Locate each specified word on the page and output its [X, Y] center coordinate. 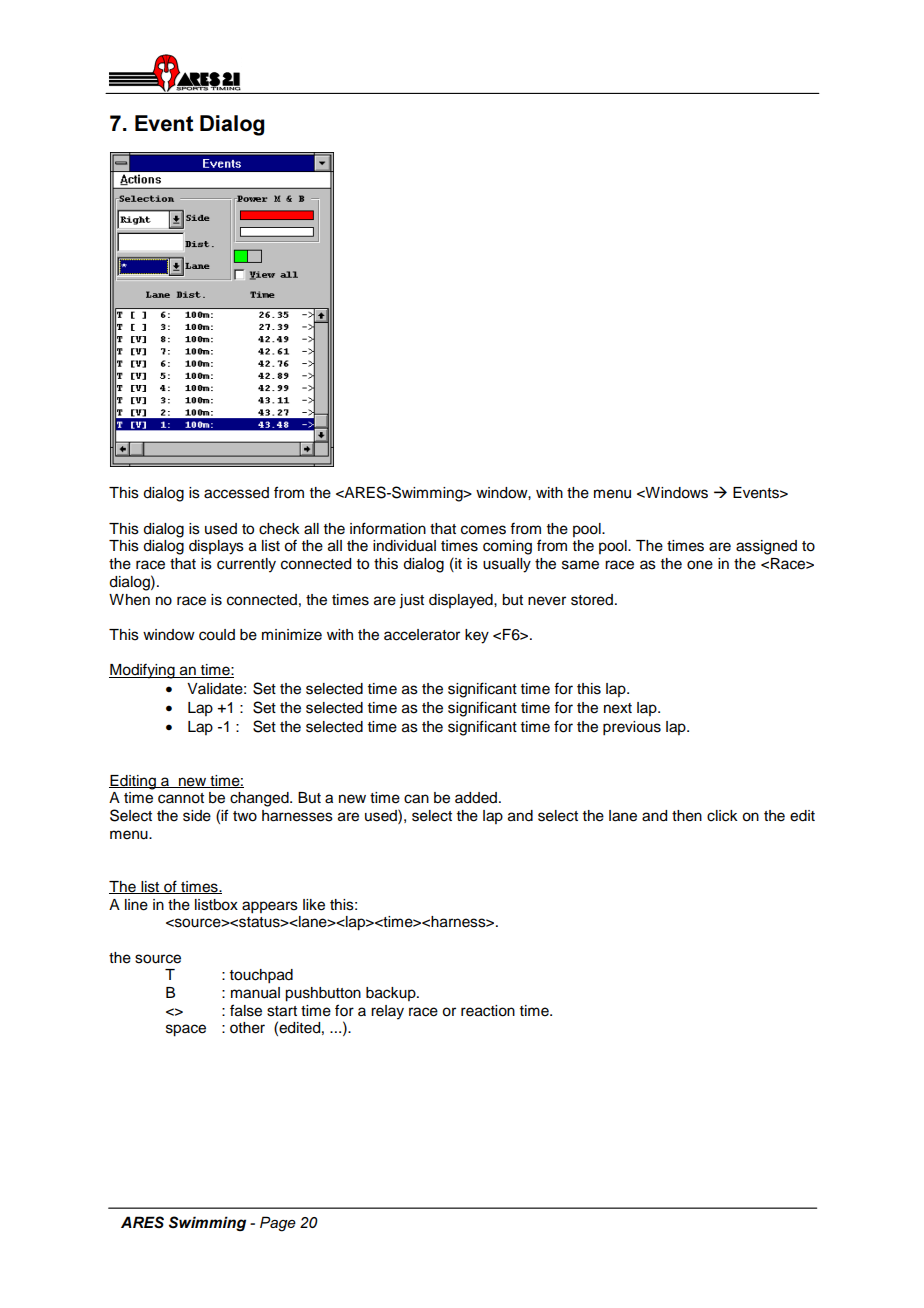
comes [483, 530]
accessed [236, 493]
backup [392, 994]
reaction [488, 1011]
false [246, 1010]
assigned [766, 547]
